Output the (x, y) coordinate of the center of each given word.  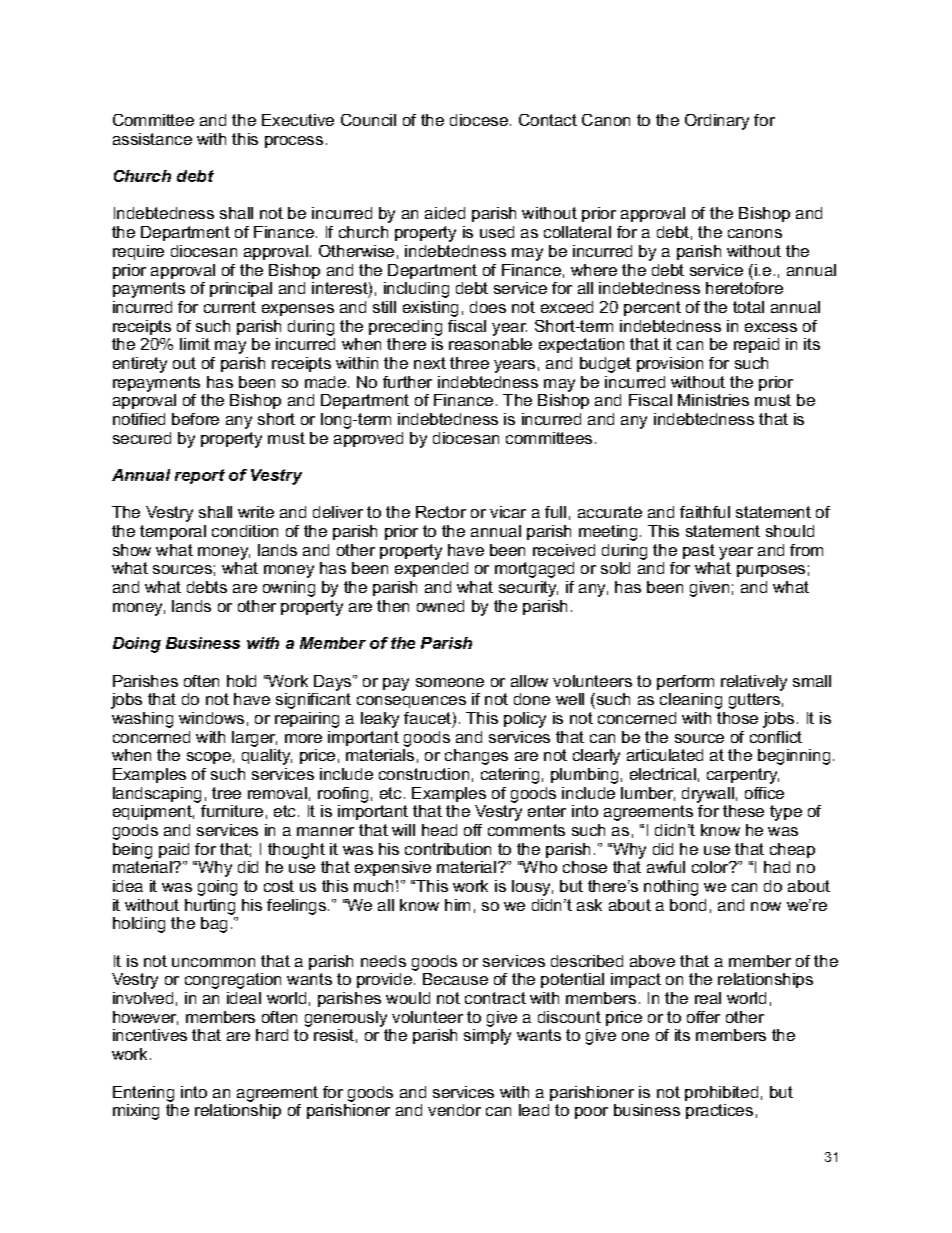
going (217, 888)
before (195, 419)
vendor (454, 1110)
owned (440, 606)
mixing (136, 1112)
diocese (479, 120)
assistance (152, 139)
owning (289, 589)
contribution (448, 849)
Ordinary (717, 122)
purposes (771, 571)
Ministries (713, 400)
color (711, 867)
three (469, 363)
